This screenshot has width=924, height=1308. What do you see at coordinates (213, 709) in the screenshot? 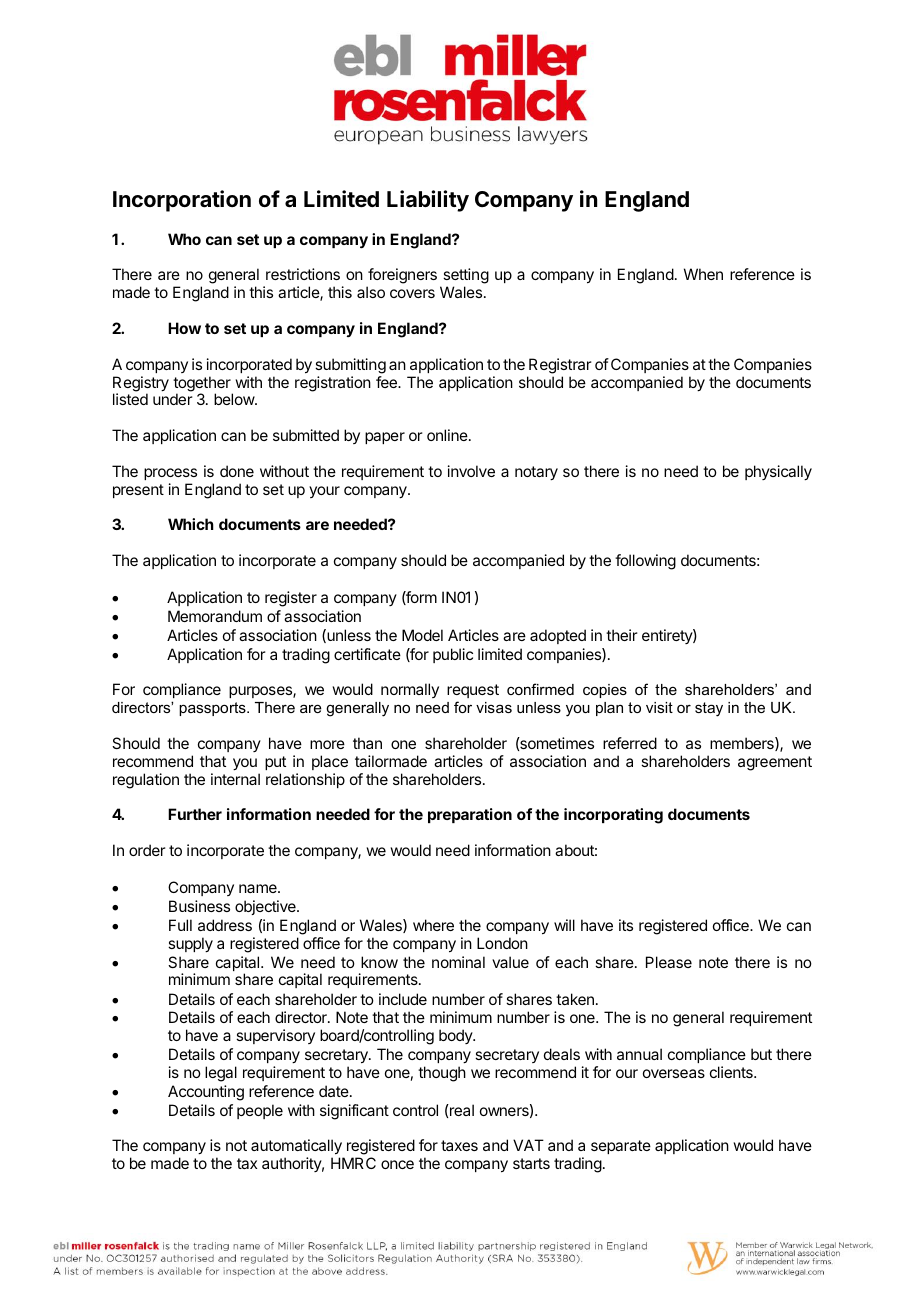
I see `passports` at bounding box center [213, 709].
